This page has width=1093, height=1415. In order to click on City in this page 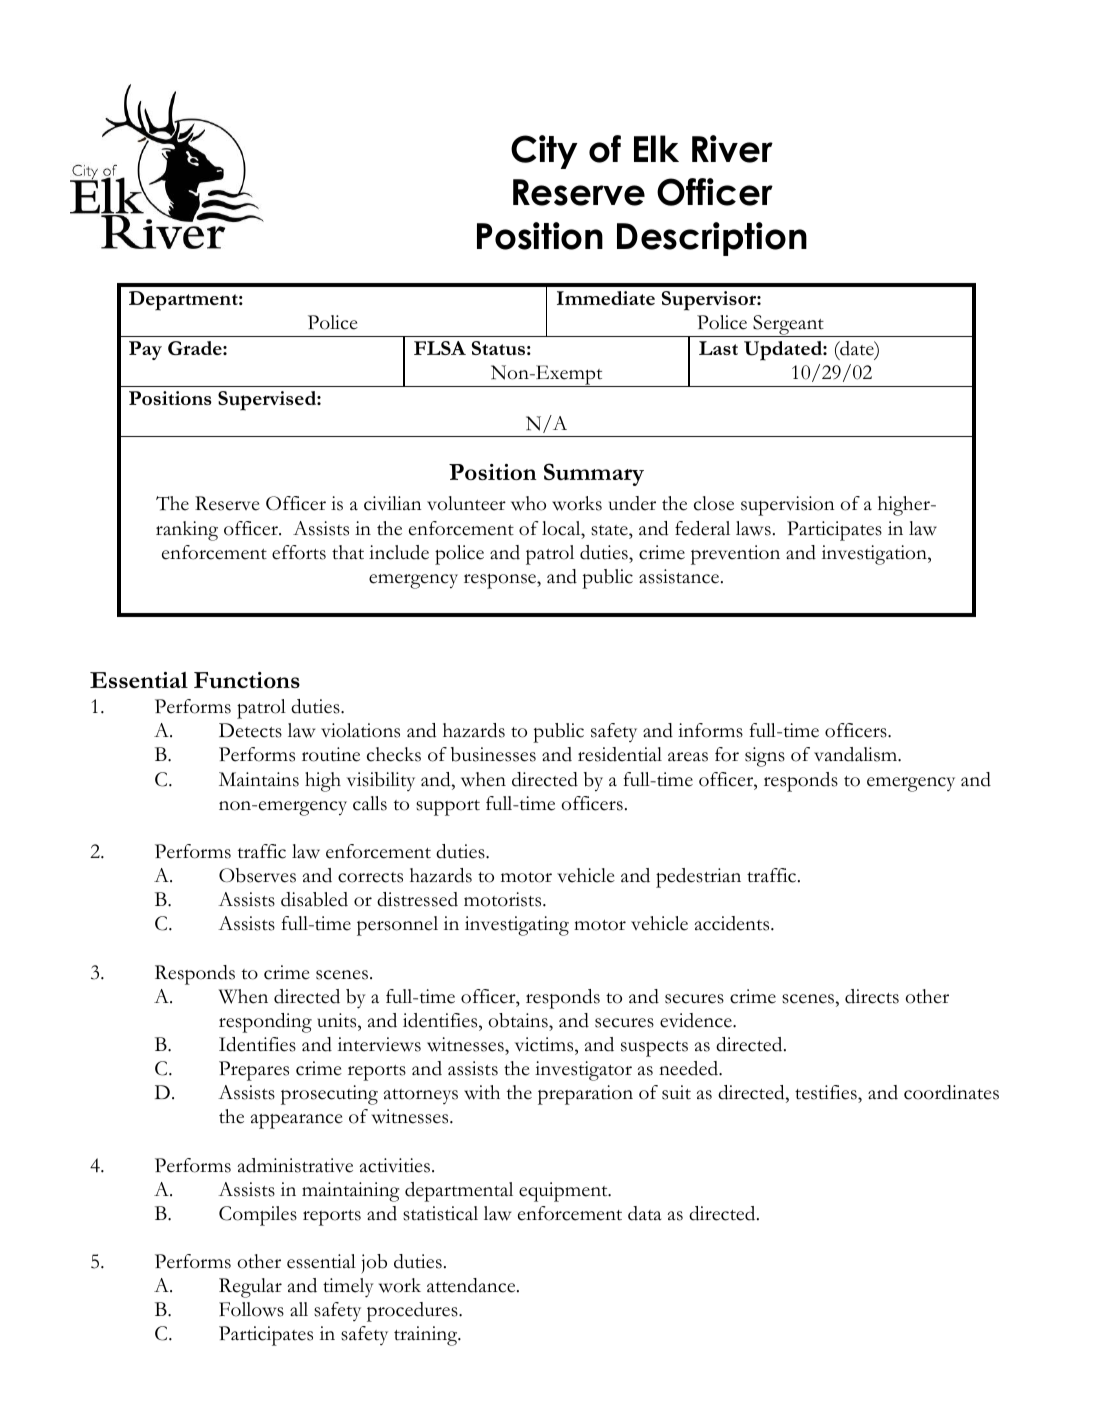, I will do `click(544, 152)`.
